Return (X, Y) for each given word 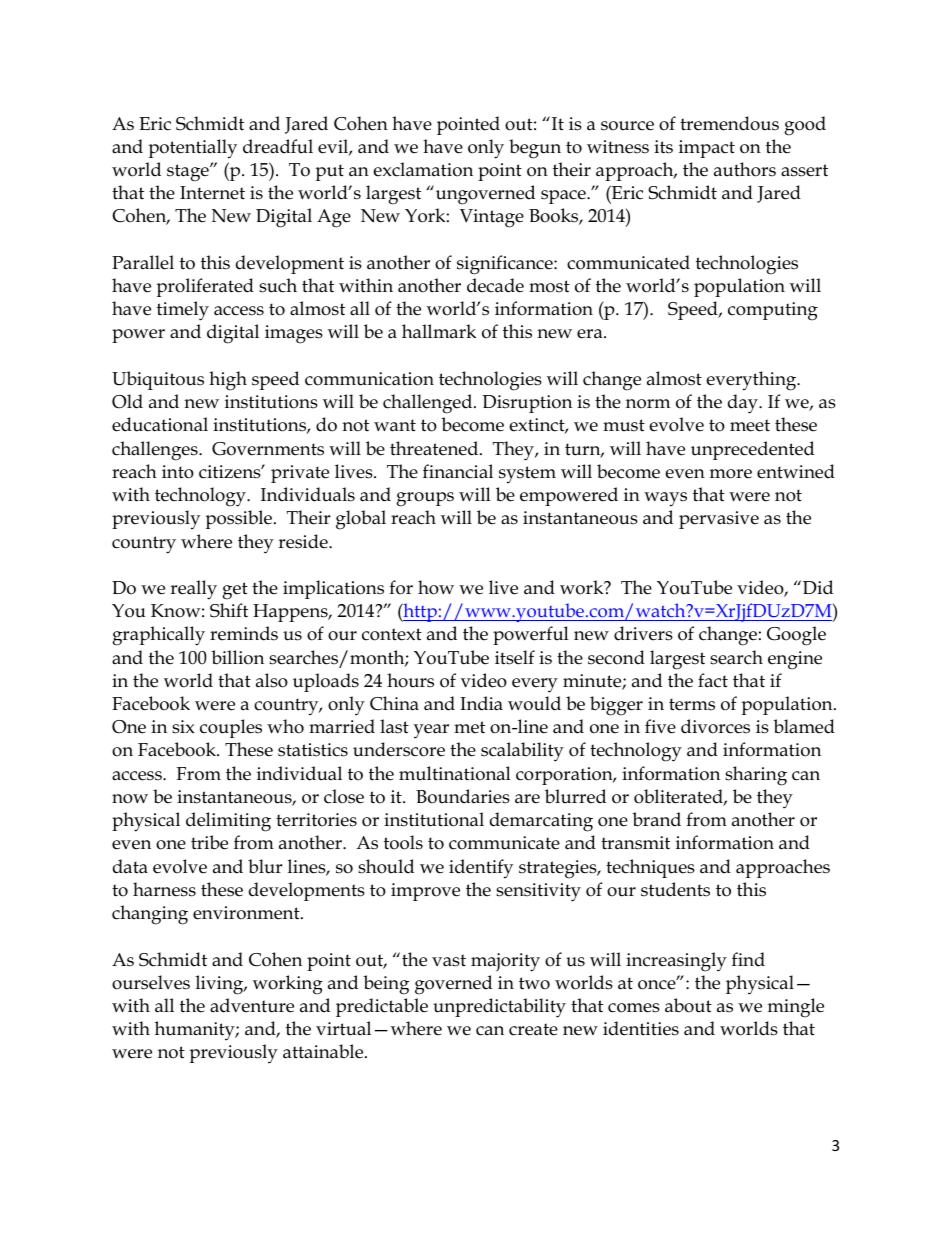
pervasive (719, 520)
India (481, 703)
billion (237, 657)
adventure (252, 1005)
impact (707, 149)
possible (240, 519)
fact (713, 680)
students (675, 889)
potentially (192, 149)
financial (458, 471)
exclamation (423, 169)
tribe (209, 842)
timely (183, 311)
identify (481, 869)
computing (773, 311)
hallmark (439, 331)
